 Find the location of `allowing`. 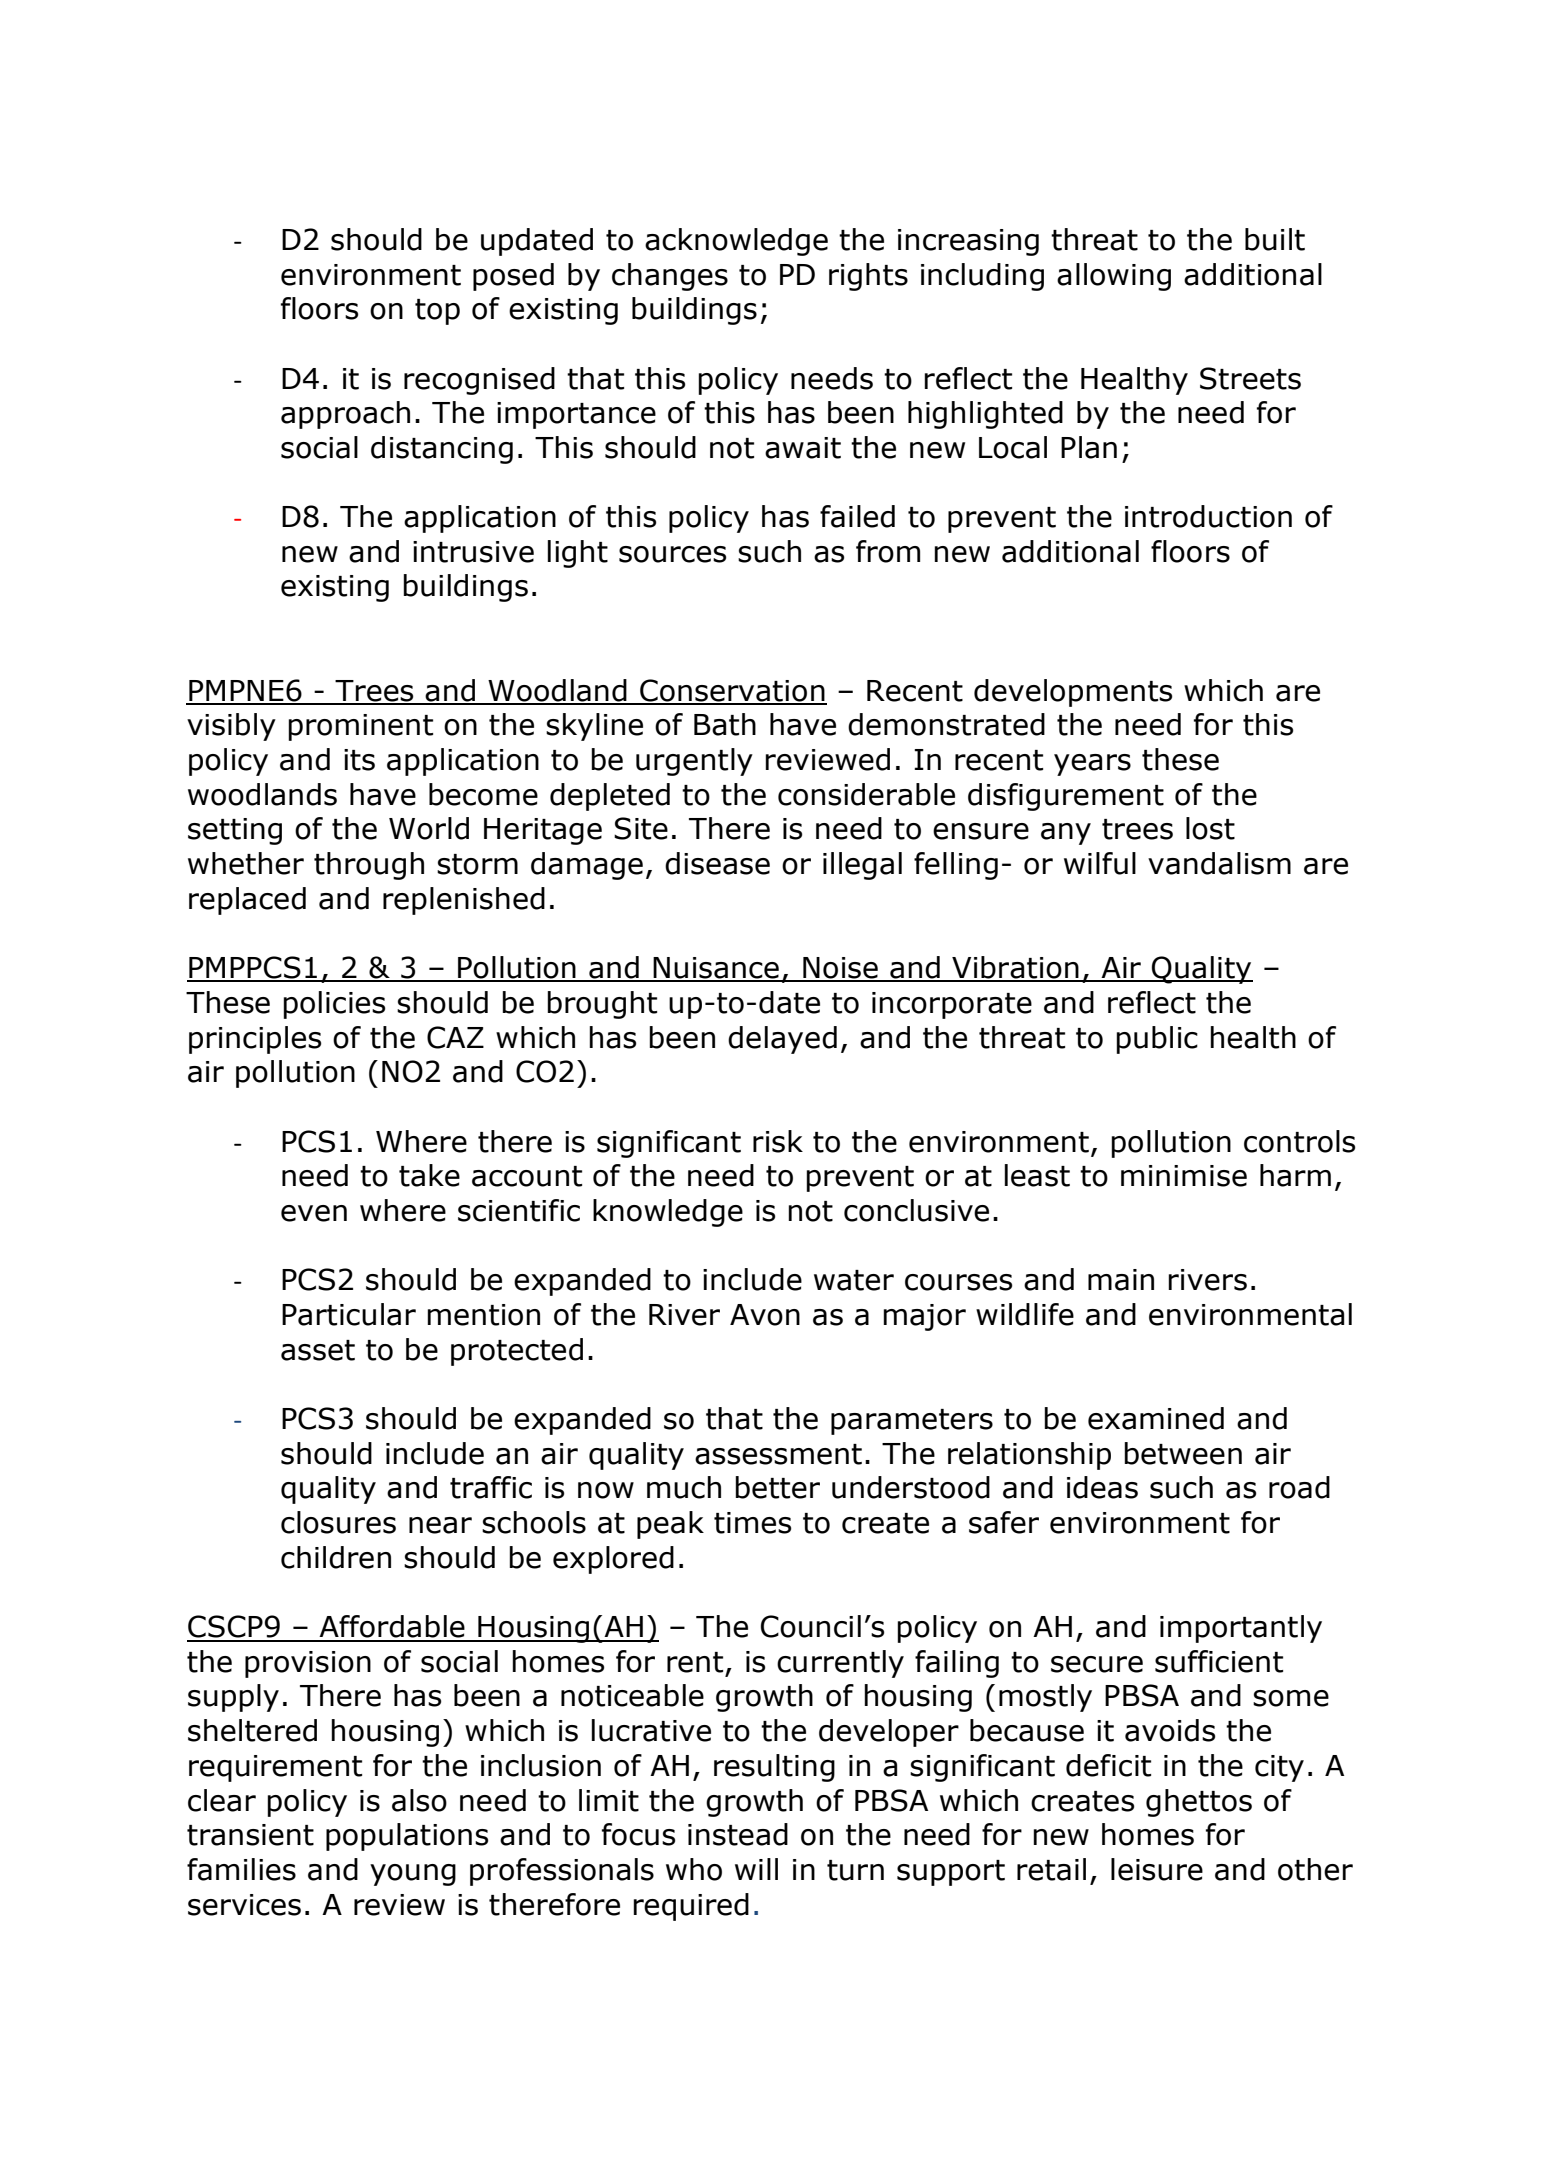

allowing is located at coordinates (1114, 277).
